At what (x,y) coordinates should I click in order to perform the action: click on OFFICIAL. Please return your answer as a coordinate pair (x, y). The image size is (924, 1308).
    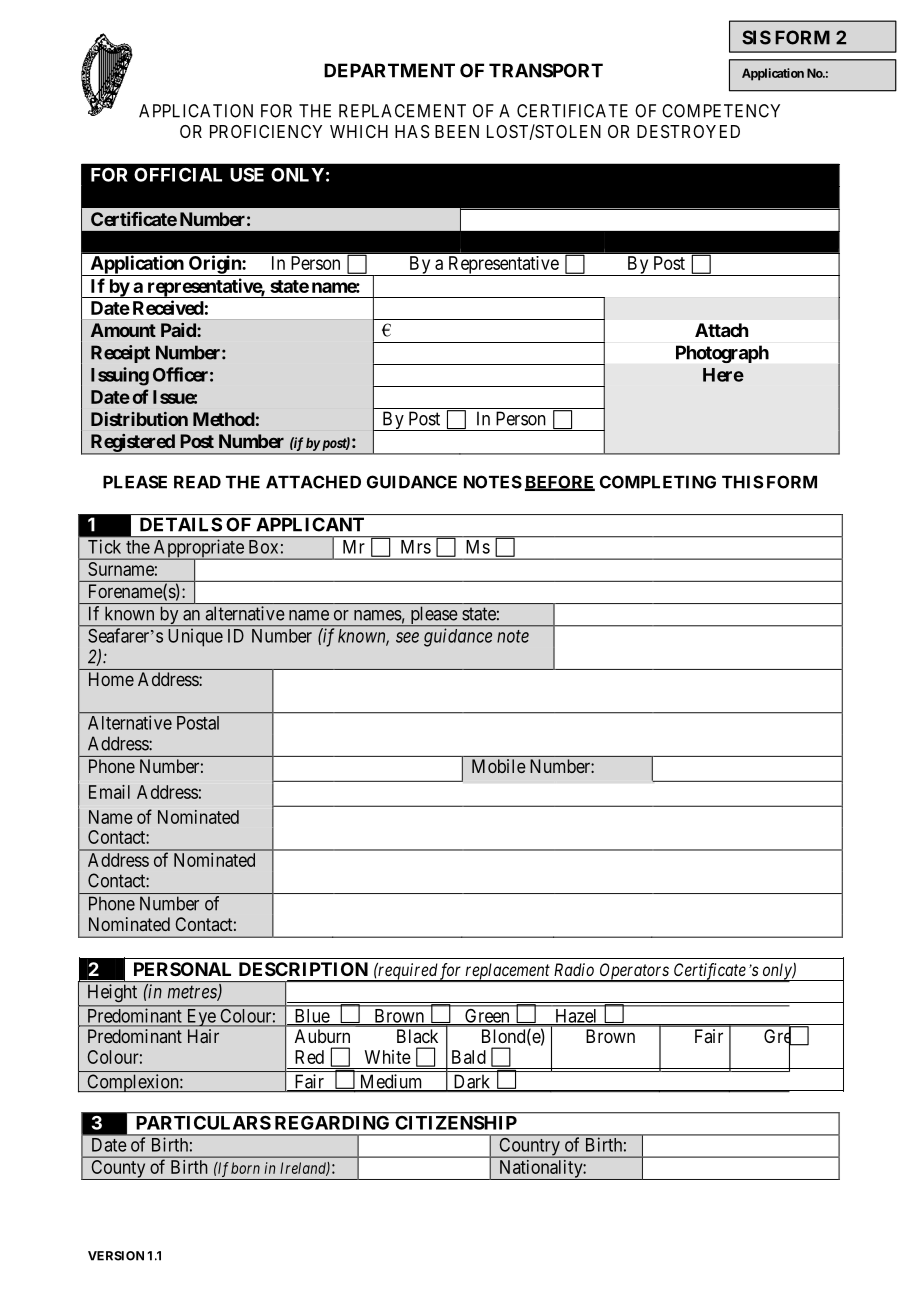
    Looking at the image, I should click on (178, 175).
